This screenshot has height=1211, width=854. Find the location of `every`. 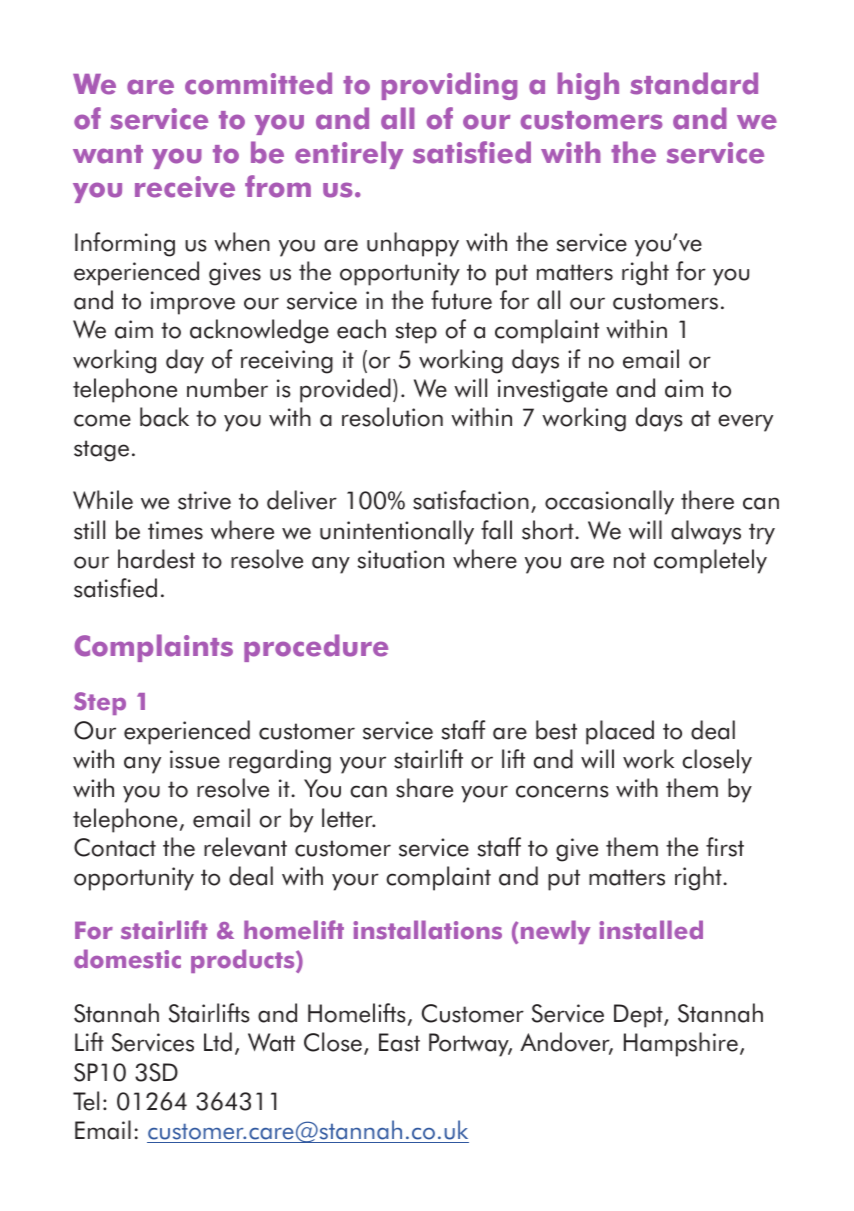

every is located at coordinates (745, 423).
